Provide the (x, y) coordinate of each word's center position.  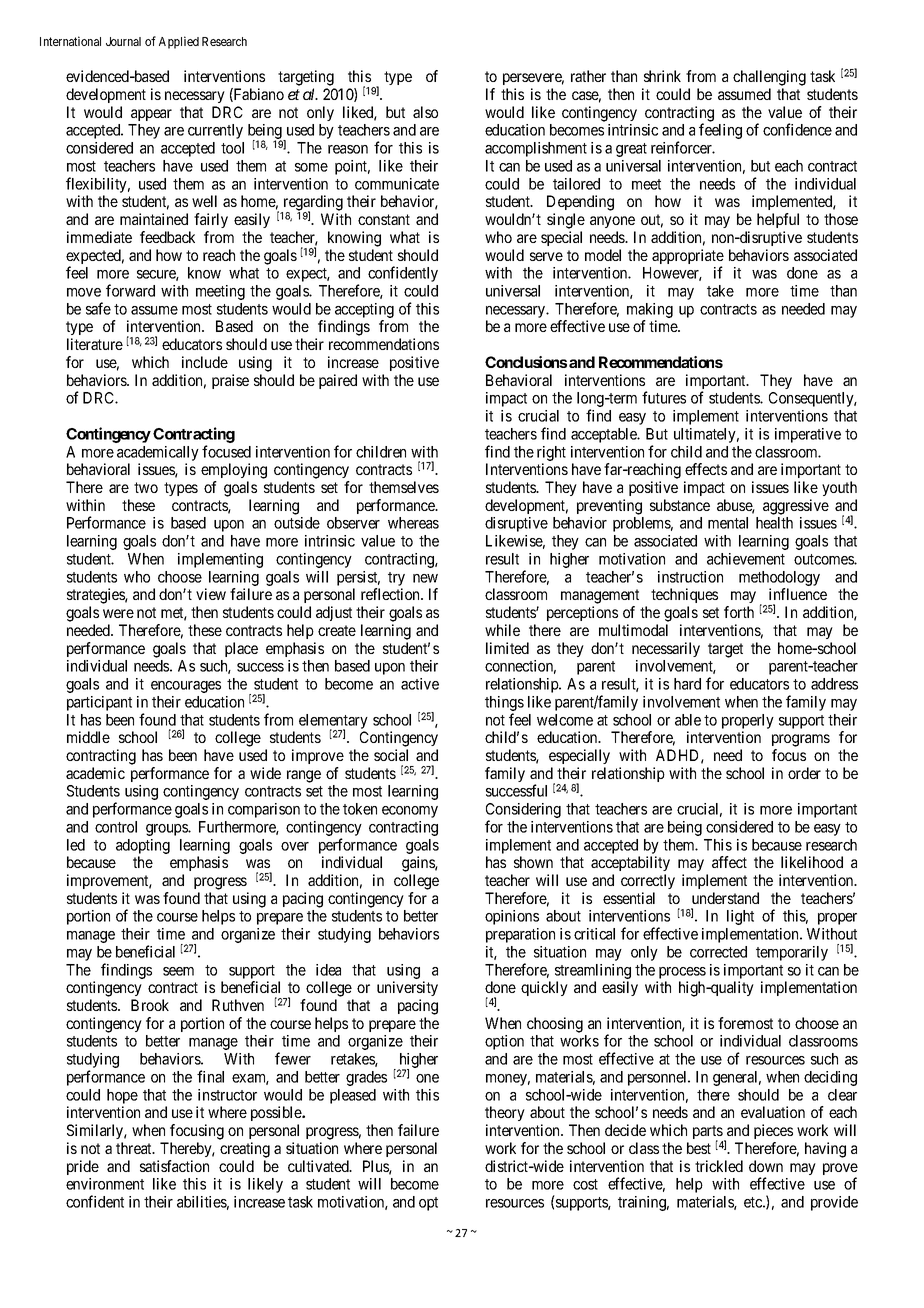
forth (739, 612)
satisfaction (174, 1166)
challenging (769, 78)
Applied (179, 42)
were (118, 613)
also (425, 112)
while (502, 630)
